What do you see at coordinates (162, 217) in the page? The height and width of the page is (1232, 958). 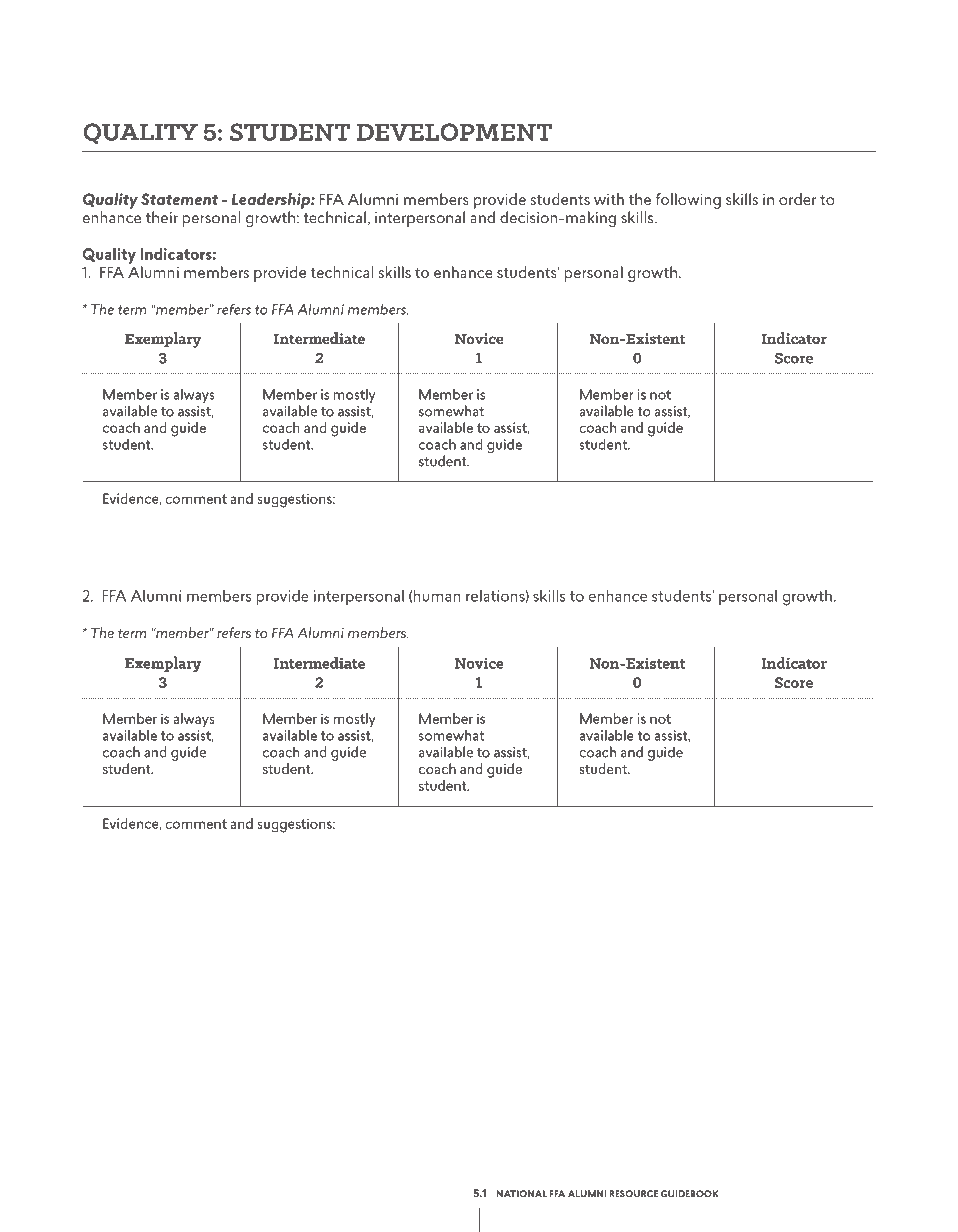 I see `their` at bounding box center [162, 217].
